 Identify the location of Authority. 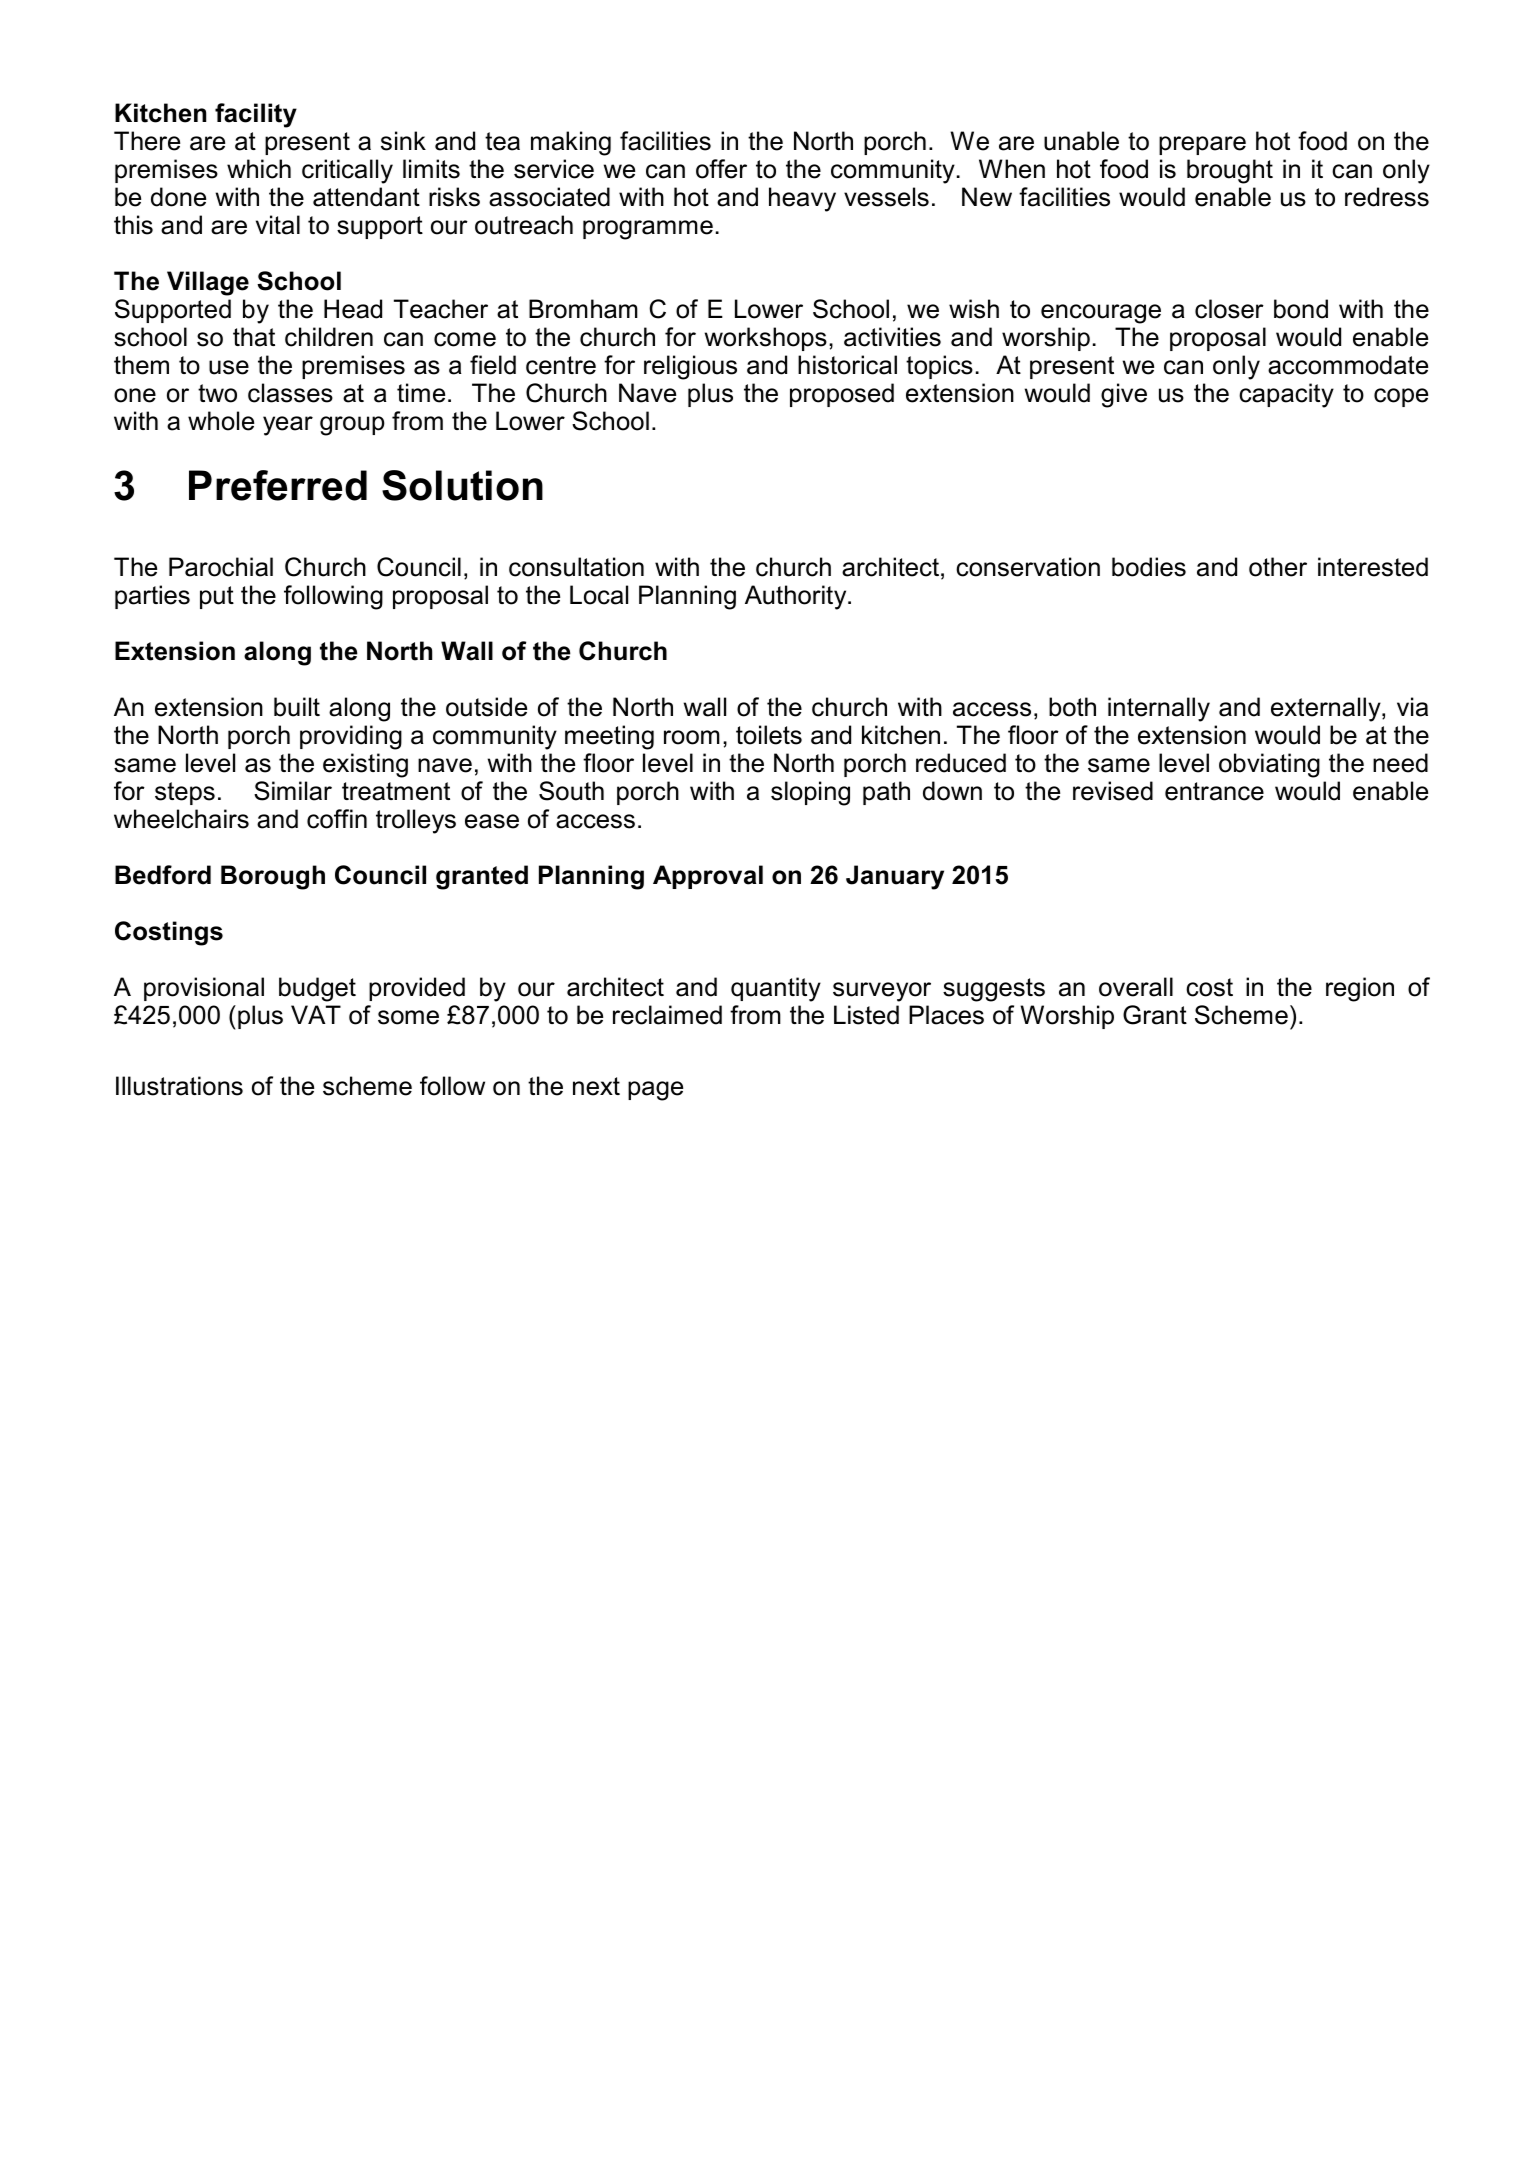
(797, 597).
